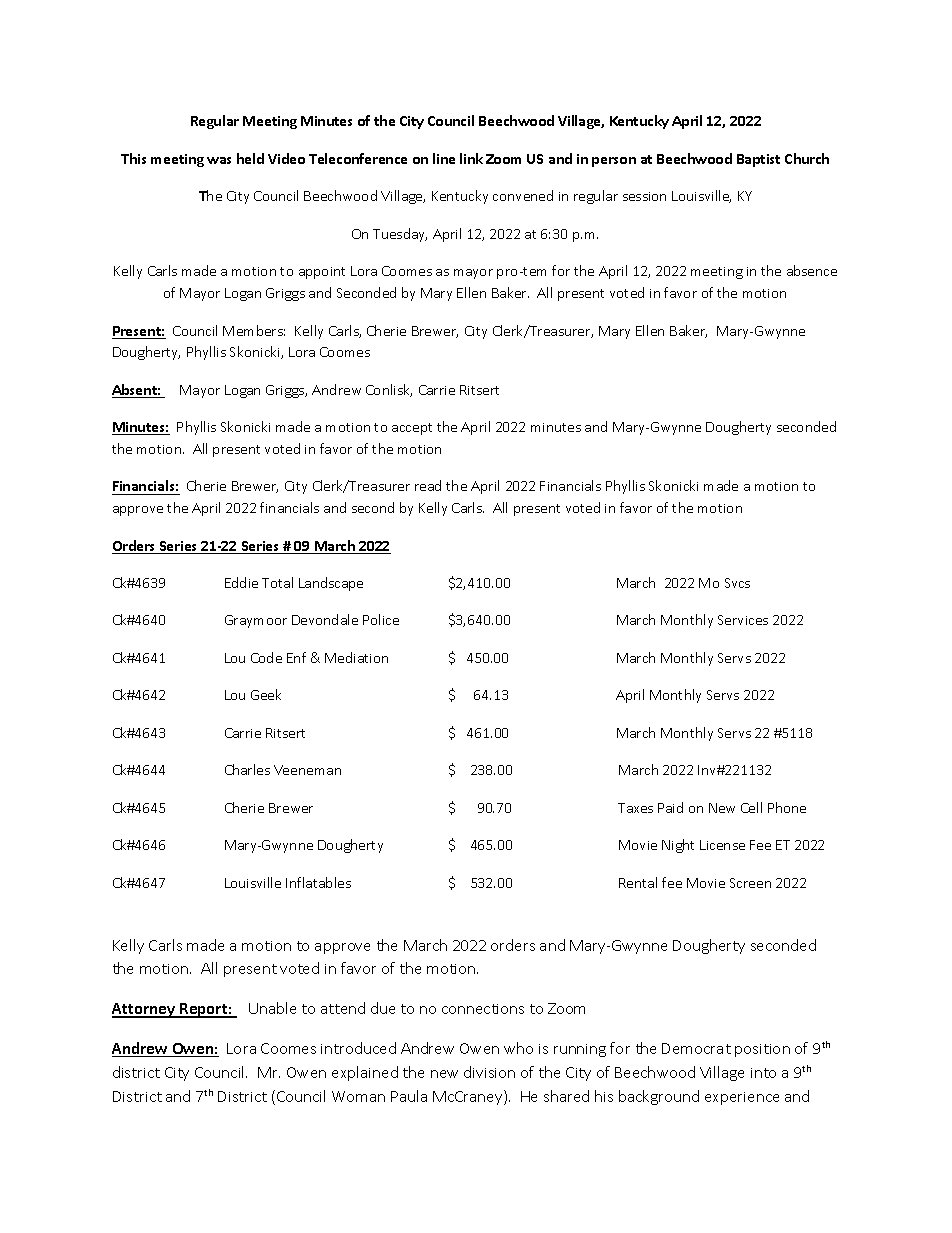 The image size is (952, 1233). Describe the element at coordinates (471, 158) in the screenshot. I see `link` at that location.
